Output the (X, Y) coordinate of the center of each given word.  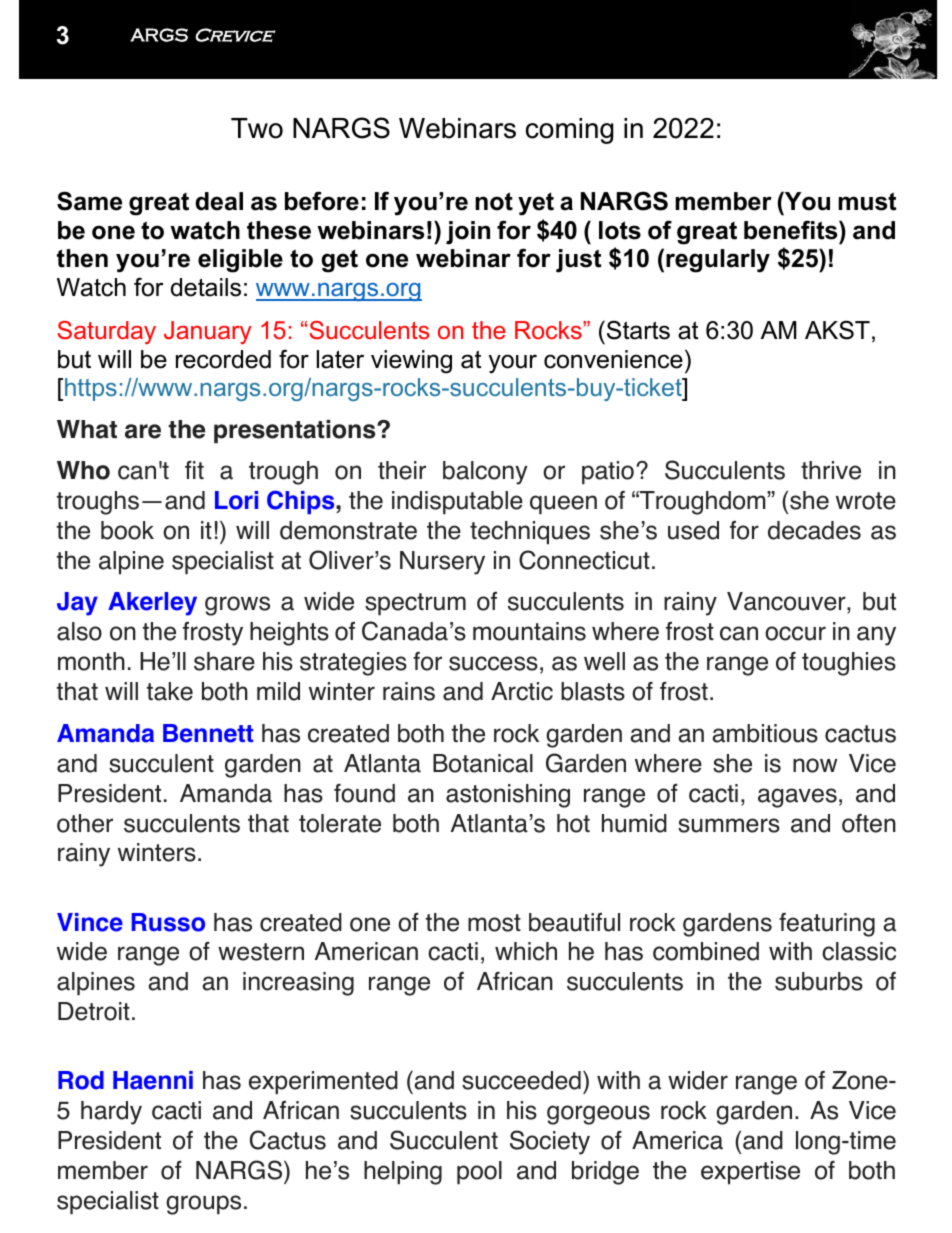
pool (479, 1173)
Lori (236, 500)
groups (203, 1205)
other (85, 823)
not (494, 201)
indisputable (457, 503)
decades (814, 530)
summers (729, 825)
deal (219, 201)
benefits (792, 230)
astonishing (508, 796)
